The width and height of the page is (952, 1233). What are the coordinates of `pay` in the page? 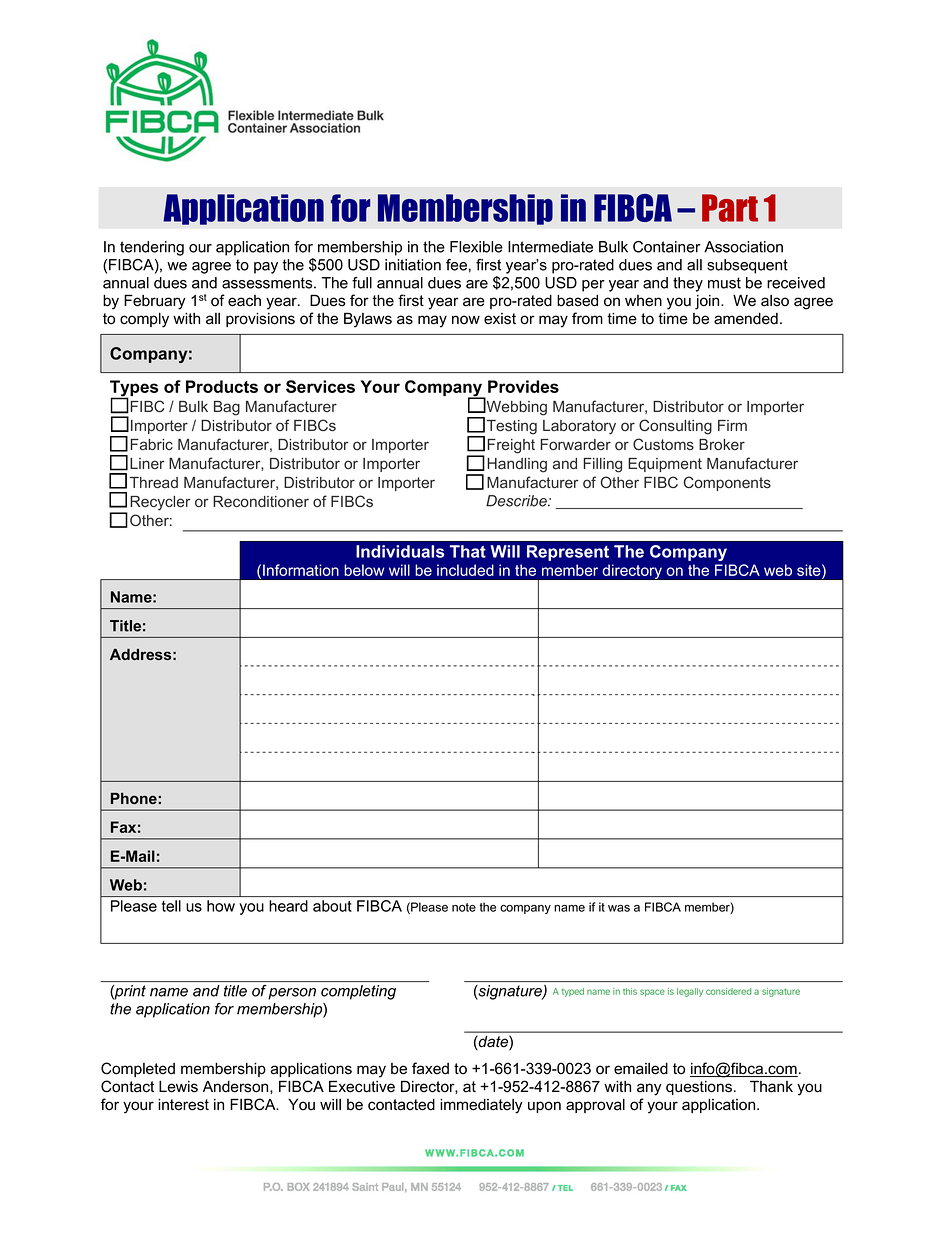 It's located at (266, 268).
